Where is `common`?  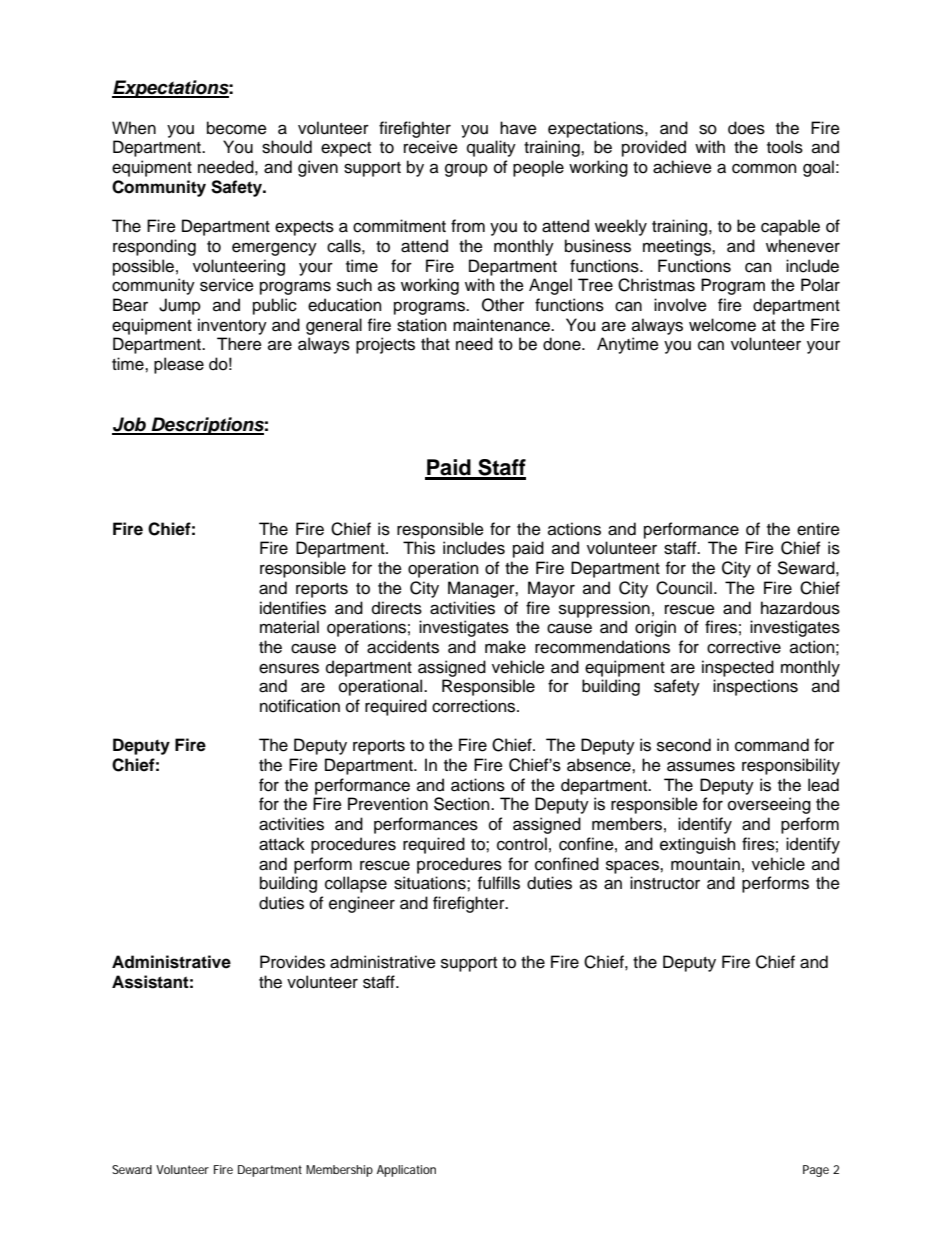 common is located at coordinates (764, 169).
